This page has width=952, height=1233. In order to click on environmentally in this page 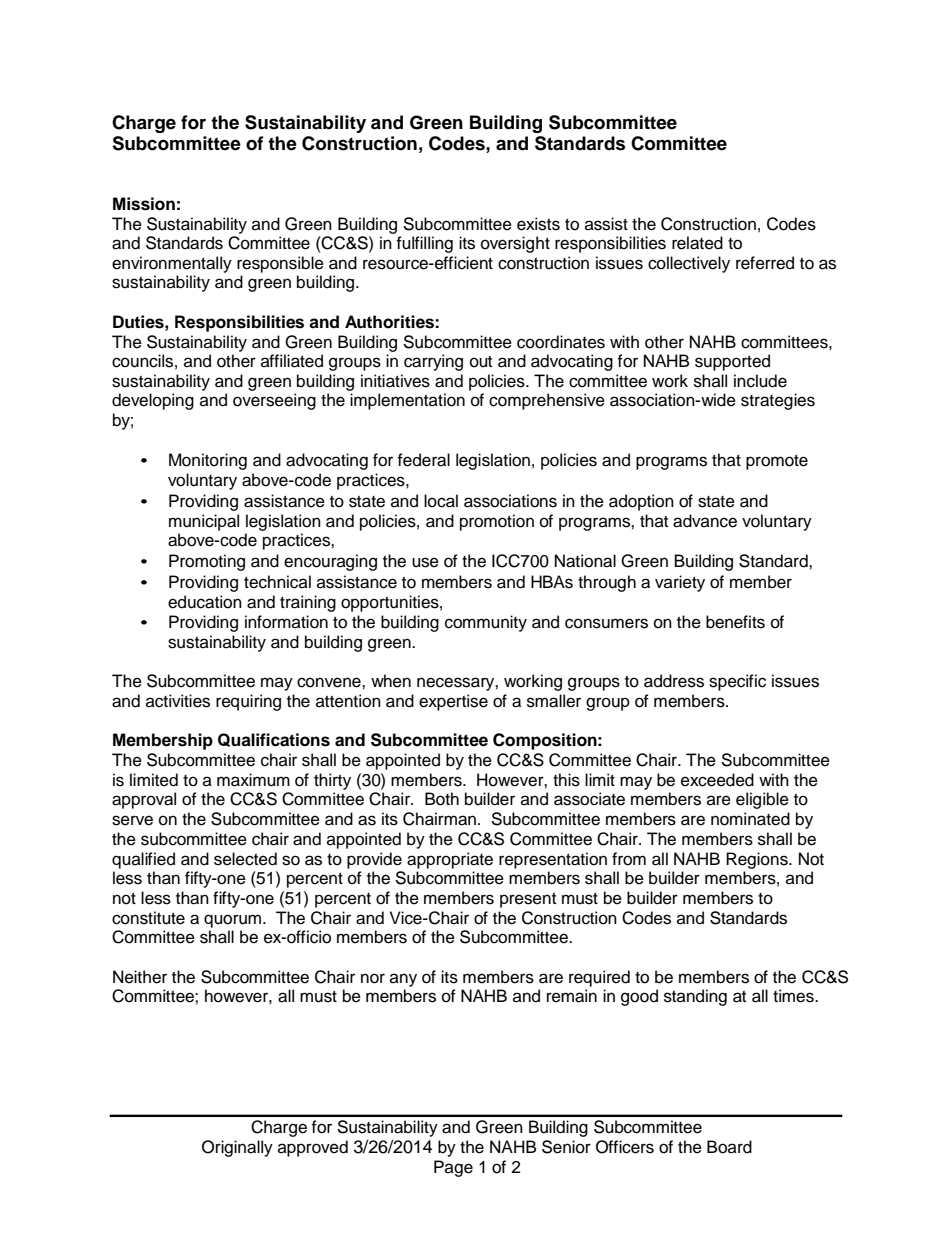, I will do `click(172, 264)`.
